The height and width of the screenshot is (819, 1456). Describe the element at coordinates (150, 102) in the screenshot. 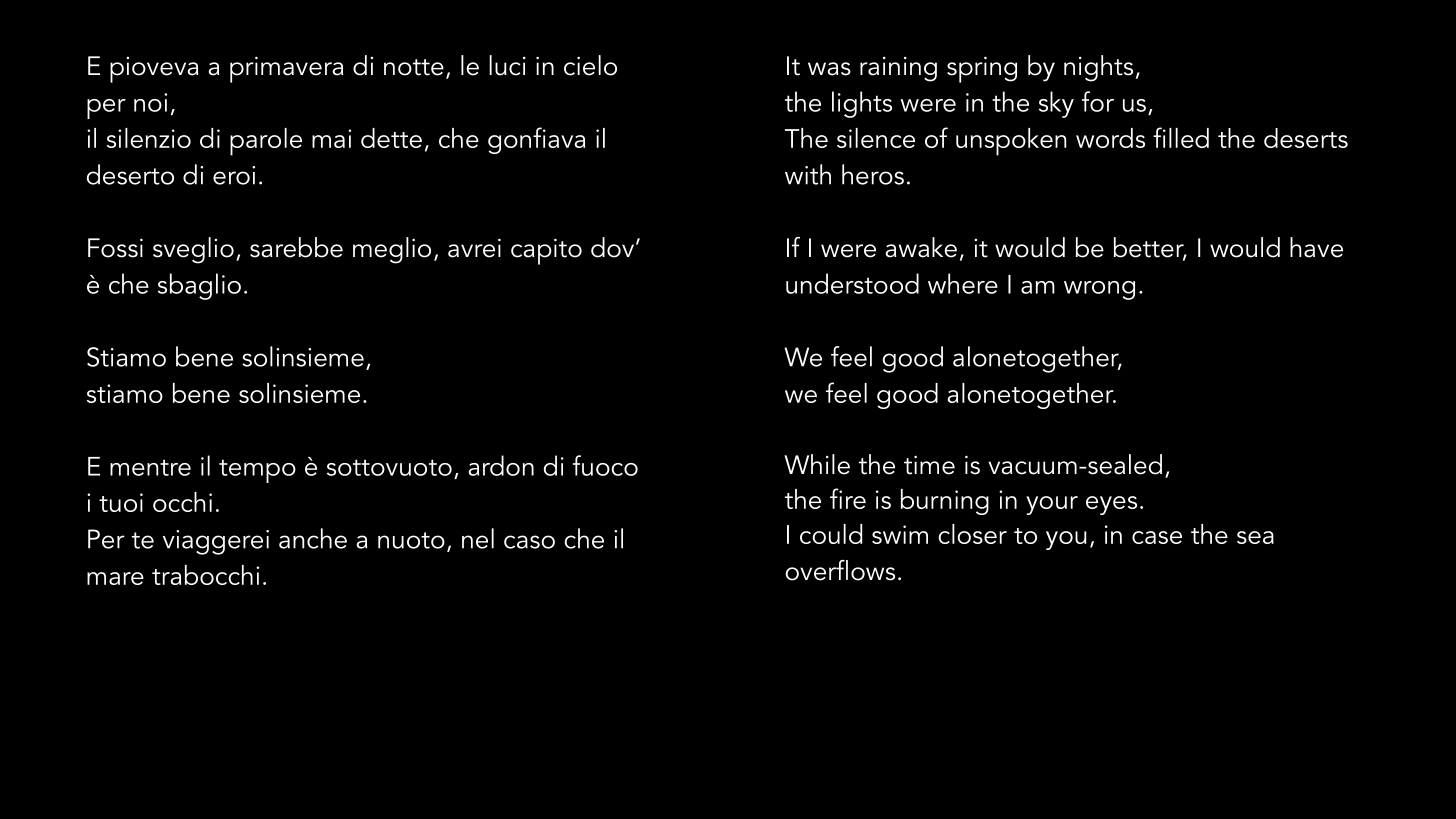

I see `noi` at that location.
